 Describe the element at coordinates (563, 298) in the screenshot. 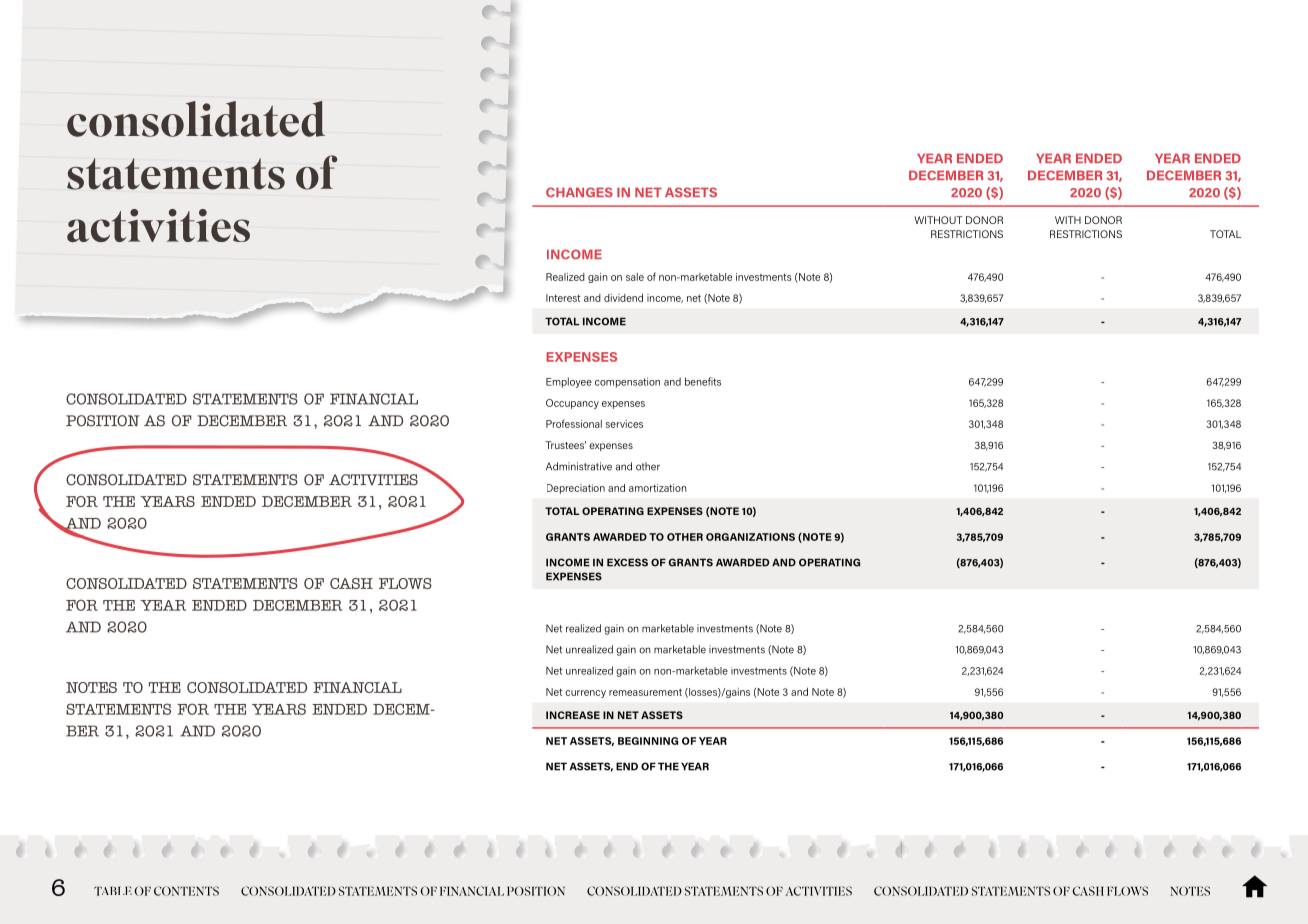

I see `Interest` at that location.
